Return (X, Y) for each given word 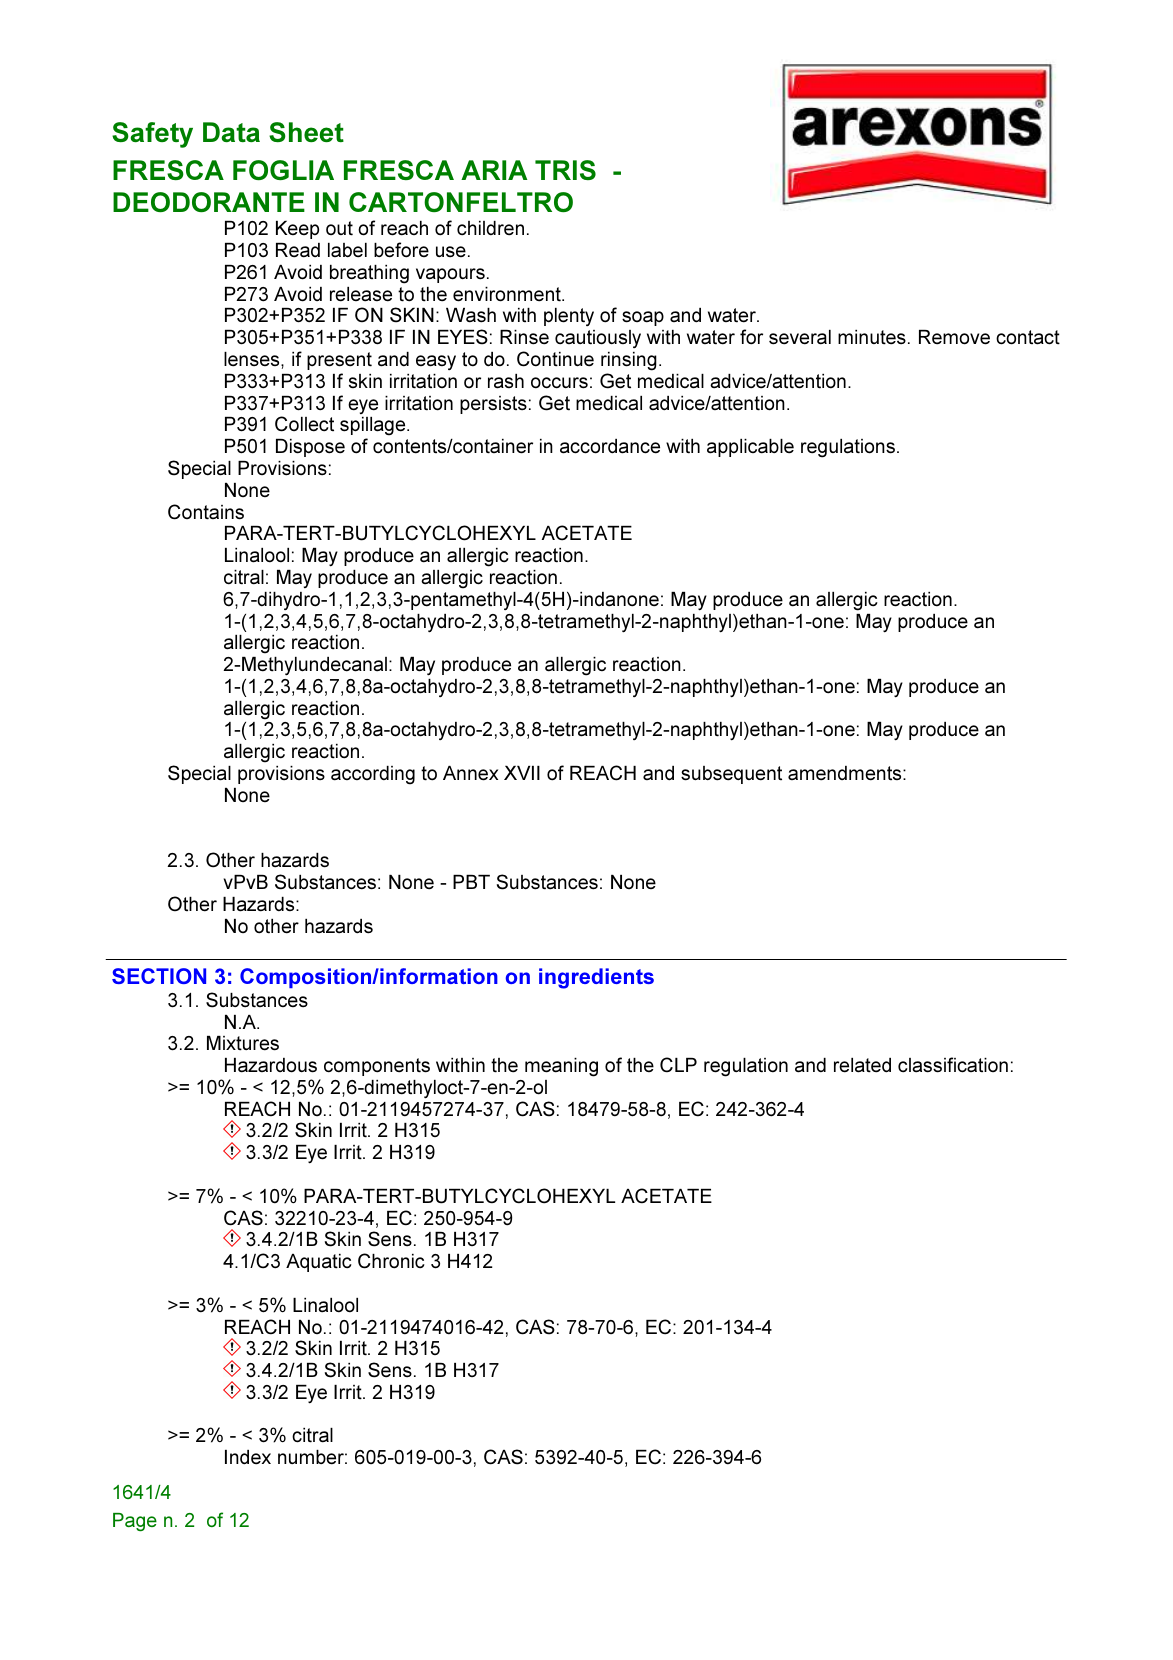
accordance (610, 446)
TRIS (565, 170)
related (862, 1065)
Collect (304, 424)
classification (953, 1065)
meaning (561, 1067)
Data (231, 132)
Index (248, 1457)
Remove (954, 337)
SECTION (159, 976)
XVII (522, 773)
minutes (872, 337)
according (373, 775)
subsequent (731, 775)
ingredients (596, 978)
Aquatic (319, 1263)
